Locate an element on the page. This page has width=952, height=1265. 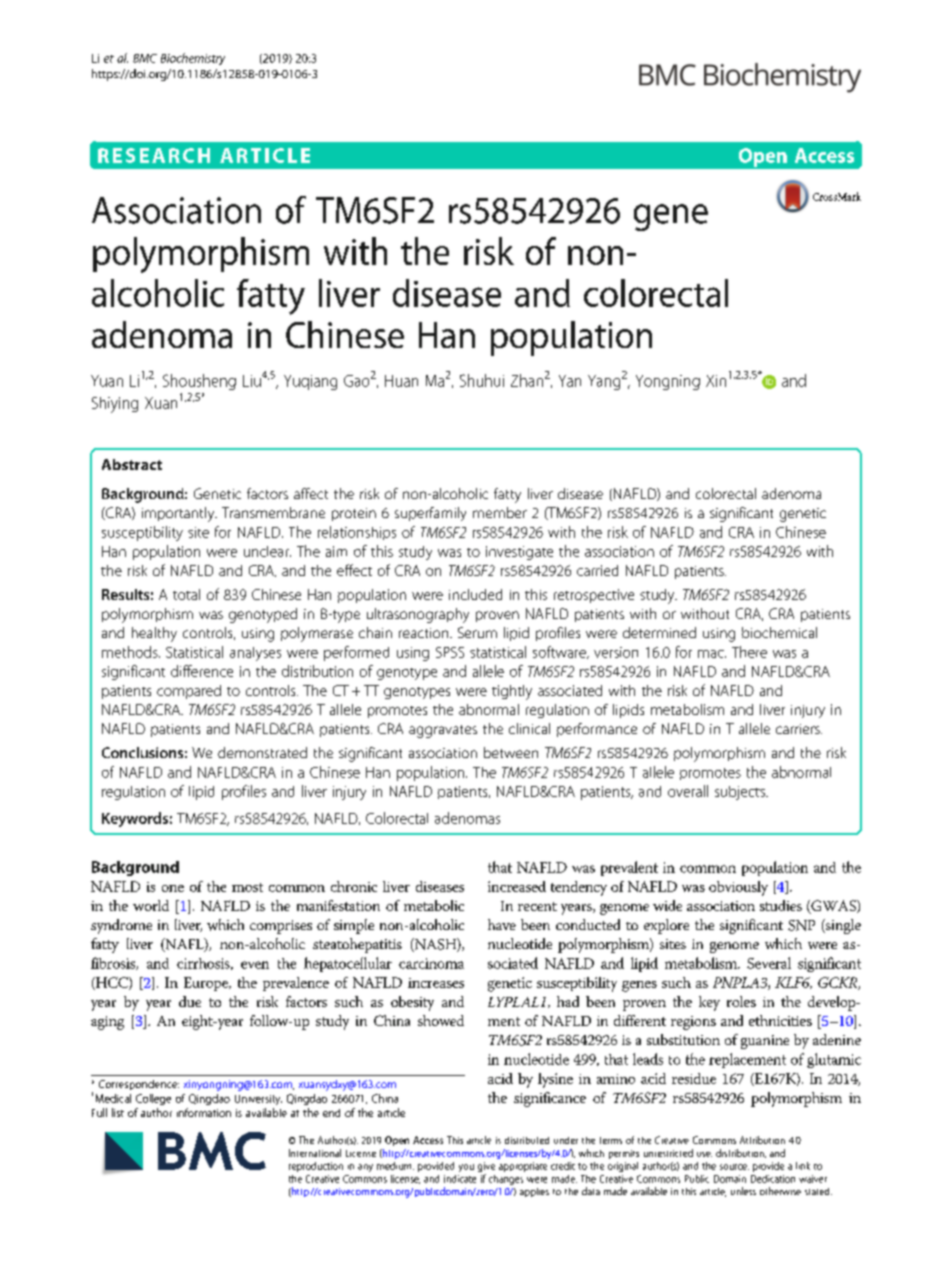
BMC is located at coordinates (145, 58).
